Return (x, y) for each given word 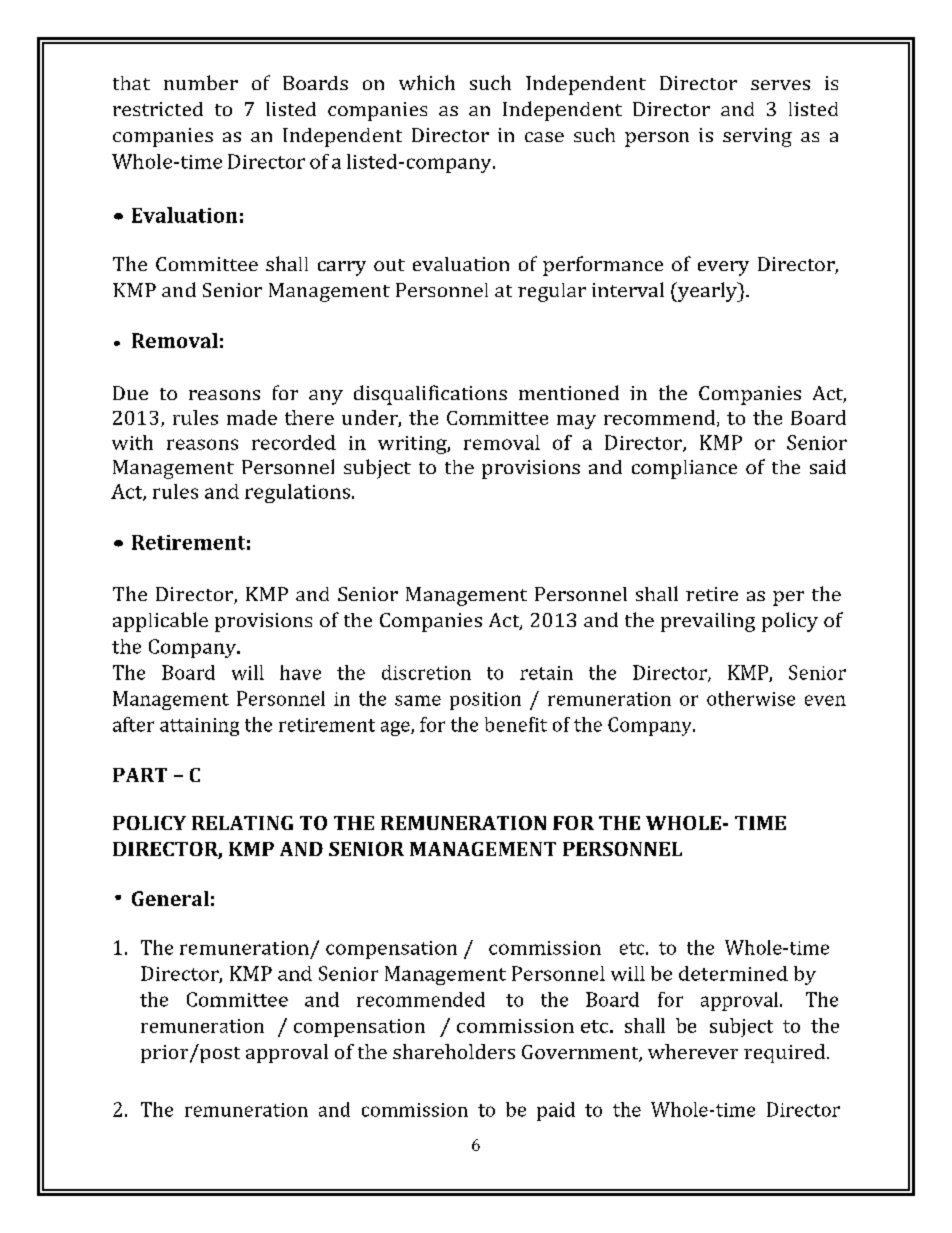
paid (556, 1111)
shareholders (454, 1051)
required (786, 1053)
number (201, 82)
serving (757, 137)
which (427, 82)
